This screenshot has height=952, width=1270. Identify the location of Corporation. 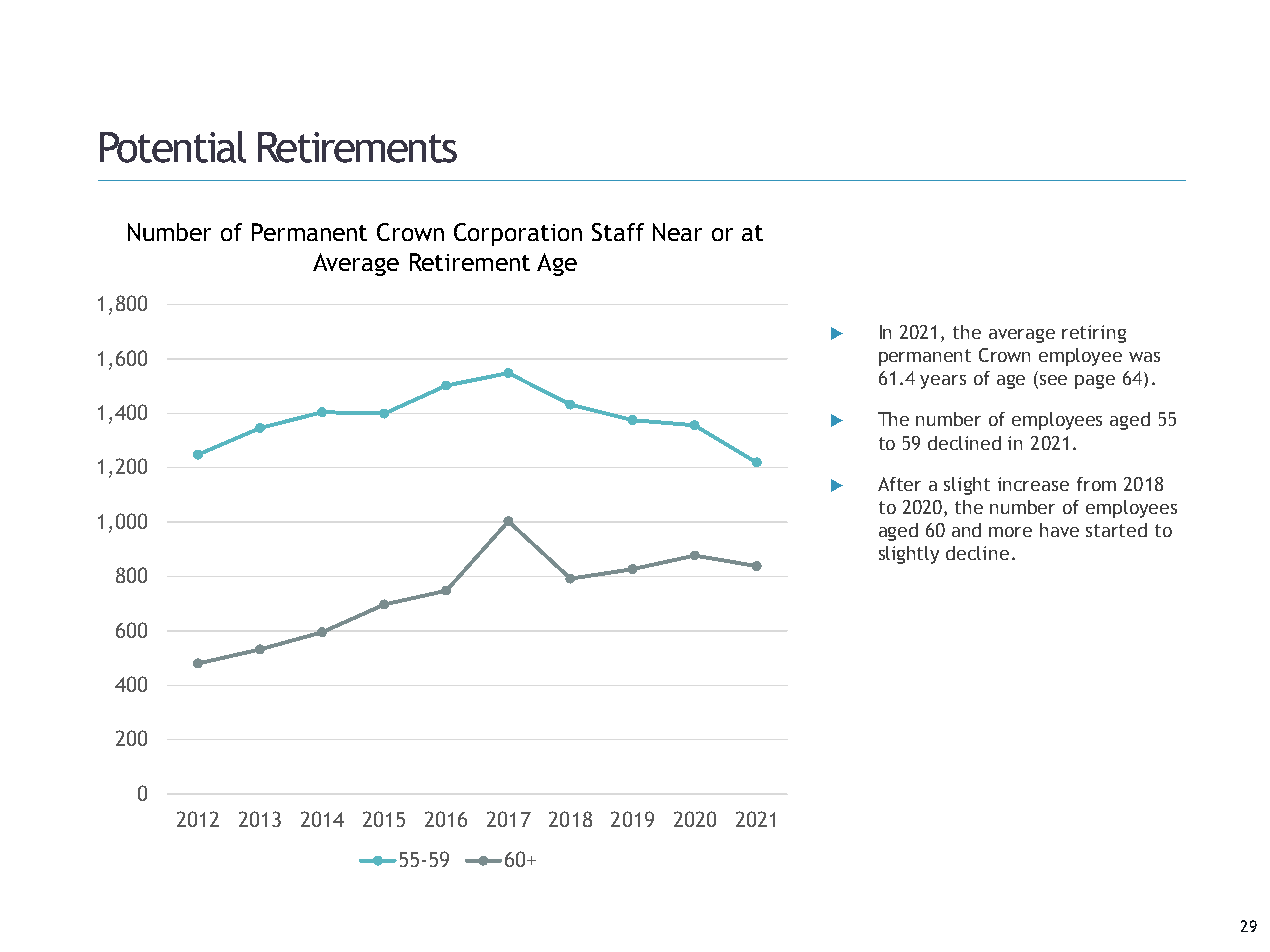
(518, 234).
